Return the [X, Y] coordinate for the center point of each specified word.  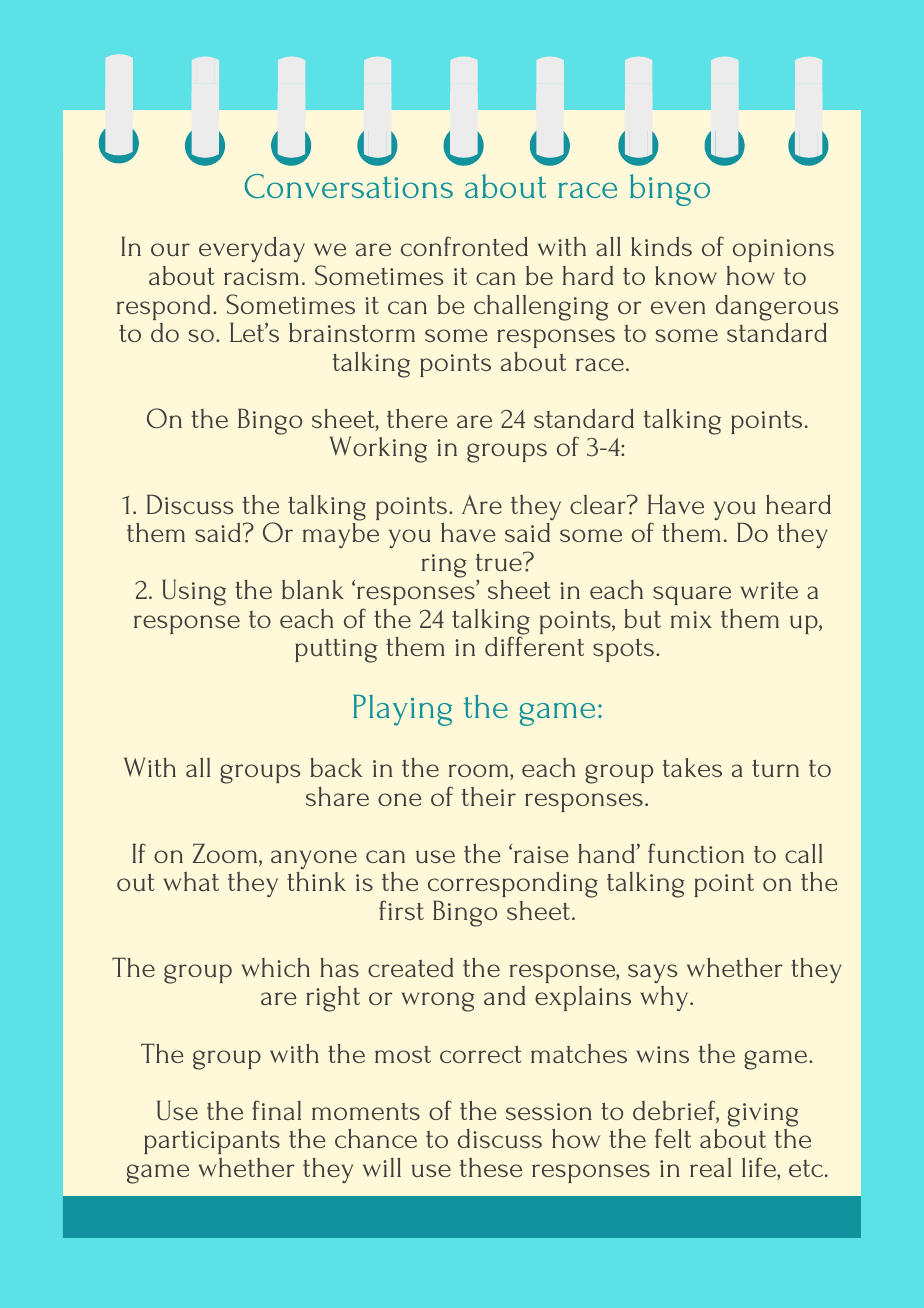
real [710, 1167]
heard [798, 504]
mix [691, 619]
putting [336, 651]
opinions [783, 250]
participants [212, 1142]
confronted [464, 246]
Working [378, 449]
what [191, 881]
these [490, 1167]
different [534, 646]
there [417, 418]
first [401, 910]
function [696, 853]
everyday [252, 249]
